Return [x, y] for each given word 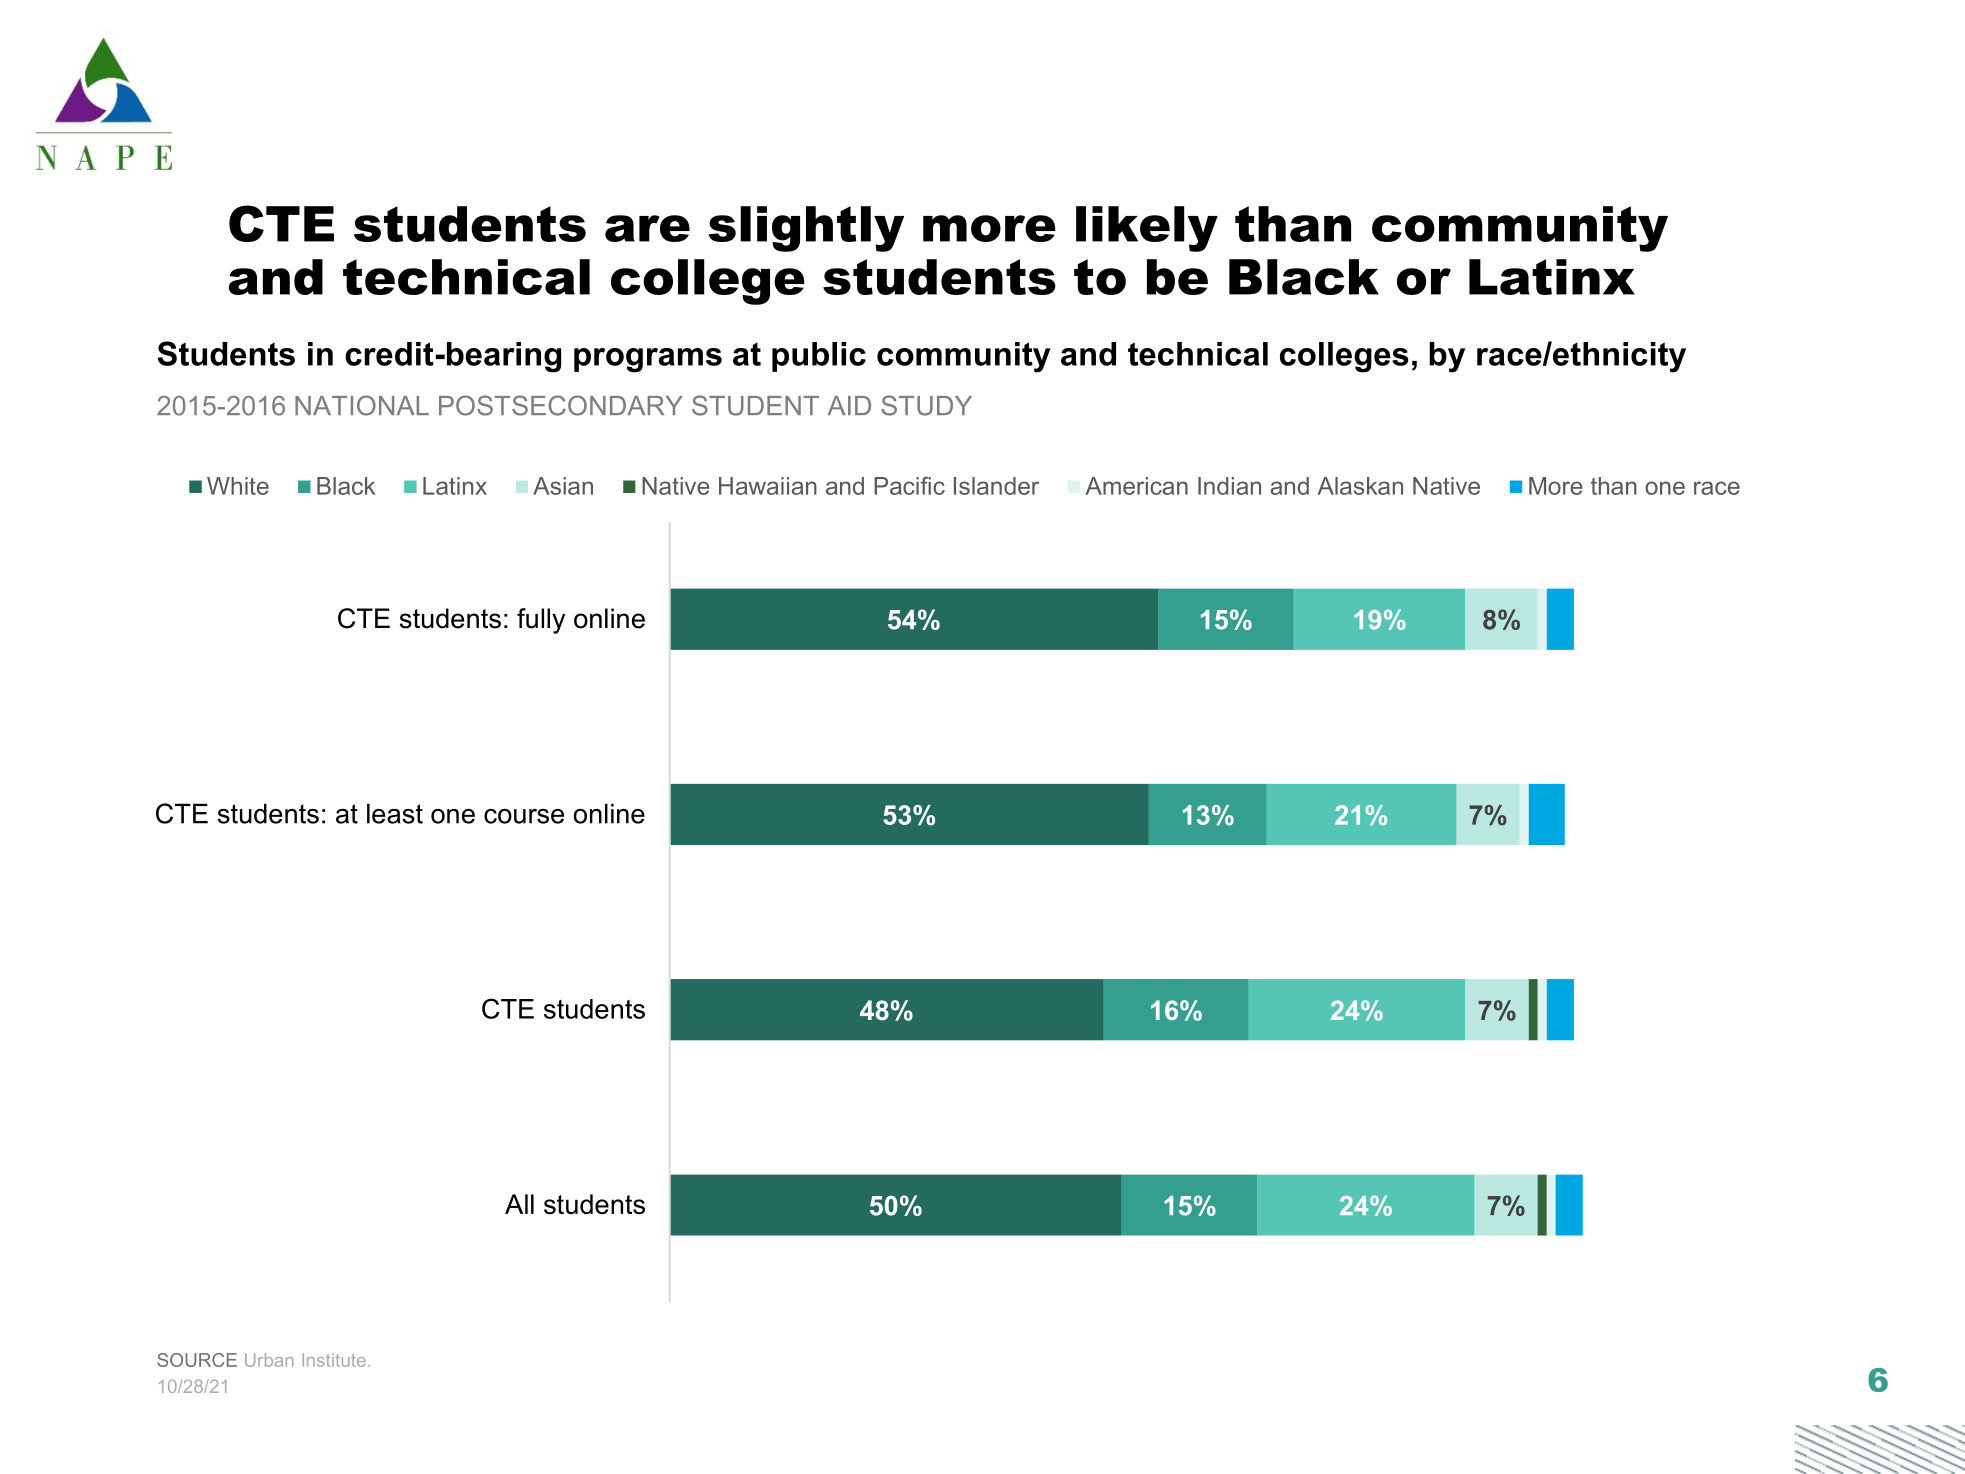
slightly [806, 229]
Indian [1229, 486]
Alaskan [1360, 486]
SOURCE [197, 1360]
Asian [563, 486]
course [524, 816]
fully [541, 621]
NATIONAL [362, 405]
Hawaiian [768, 486]
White [238, 486]
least [395, 813]
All [519, 1204]
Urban [269, 1360]
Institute [334, 1360]
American [1137, 486]
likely [1147, 229]
